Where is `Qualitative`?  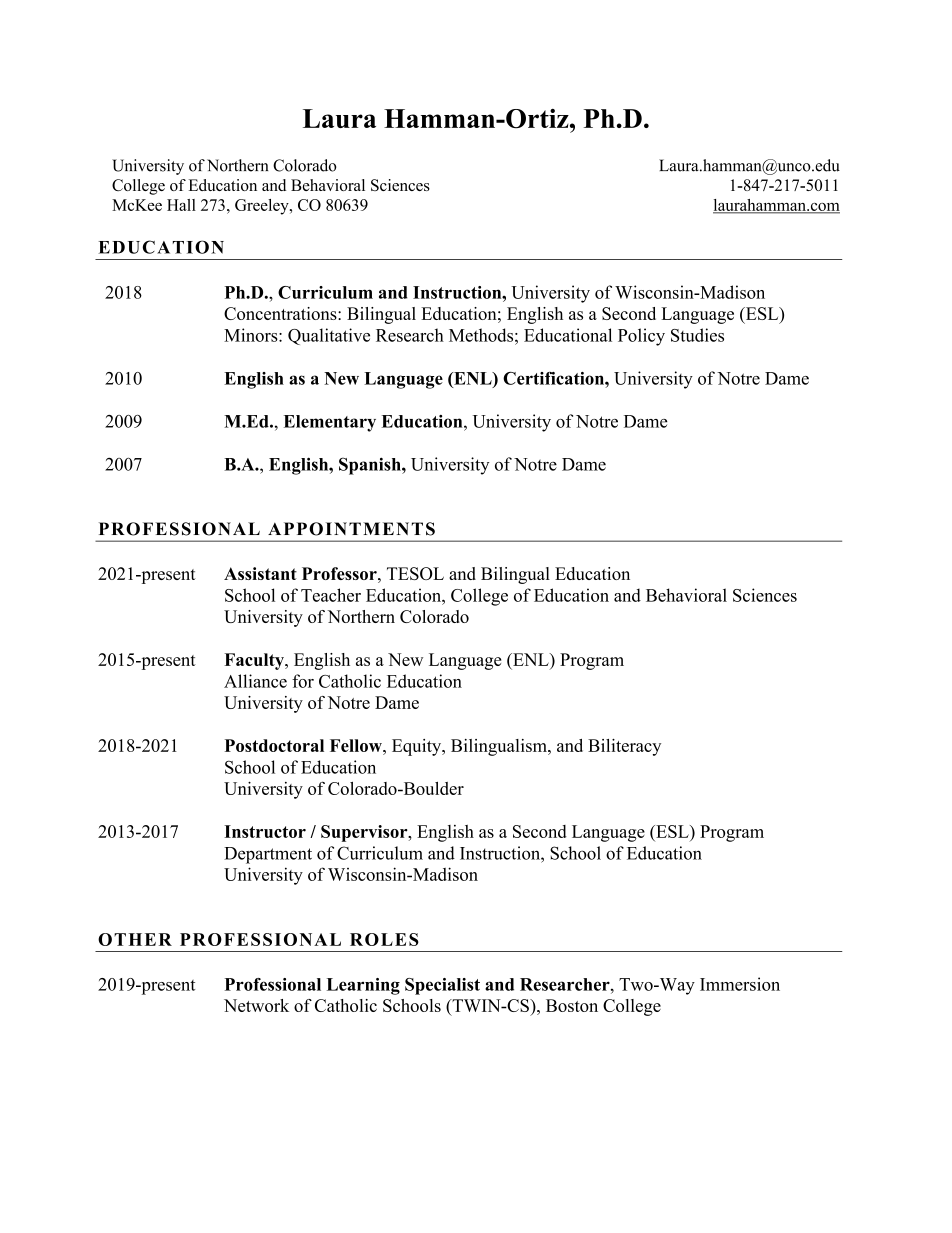 Qualitative is located at coordinates (329, 336).
